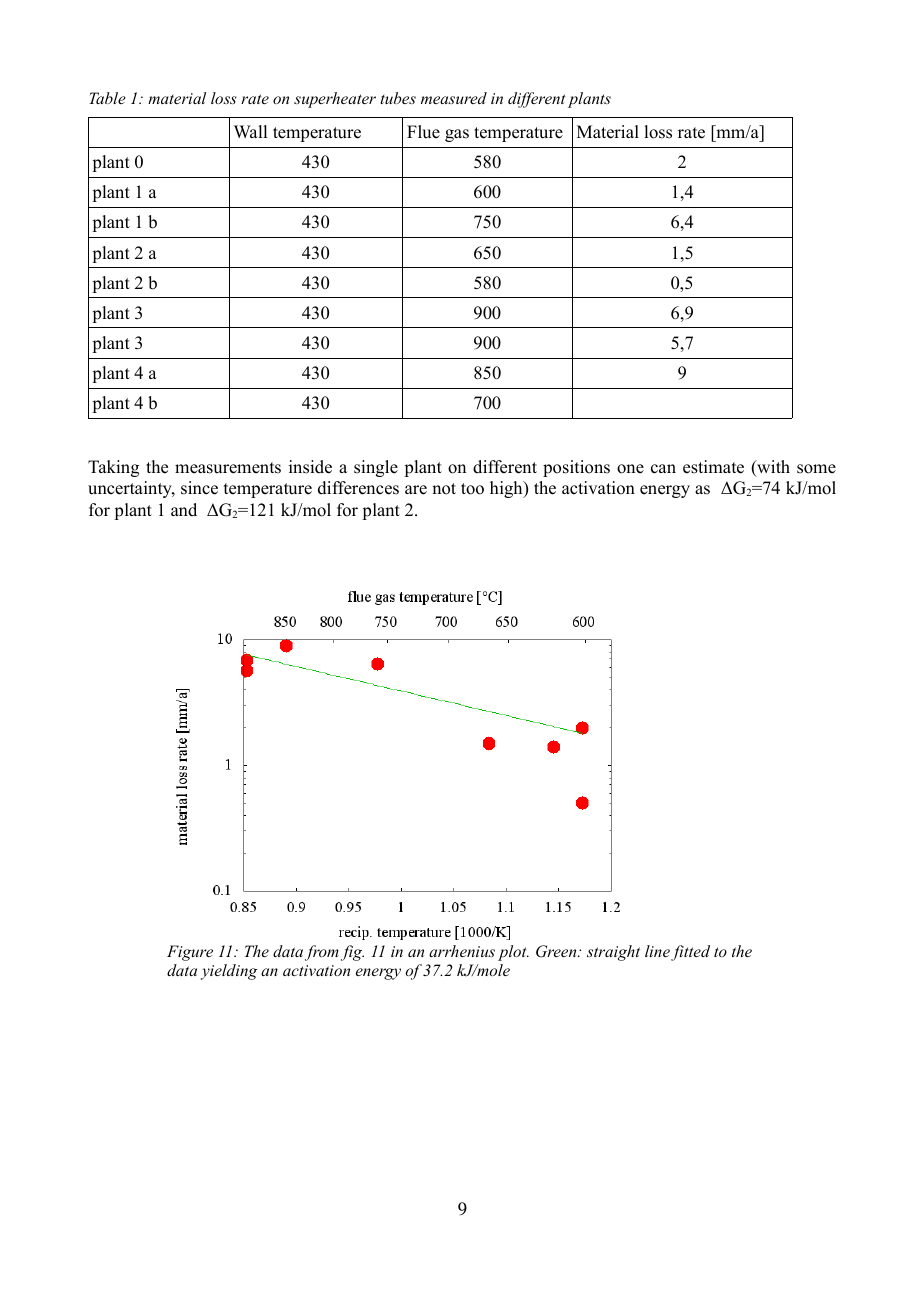  I want to click on yielding, so click(229, 972).
